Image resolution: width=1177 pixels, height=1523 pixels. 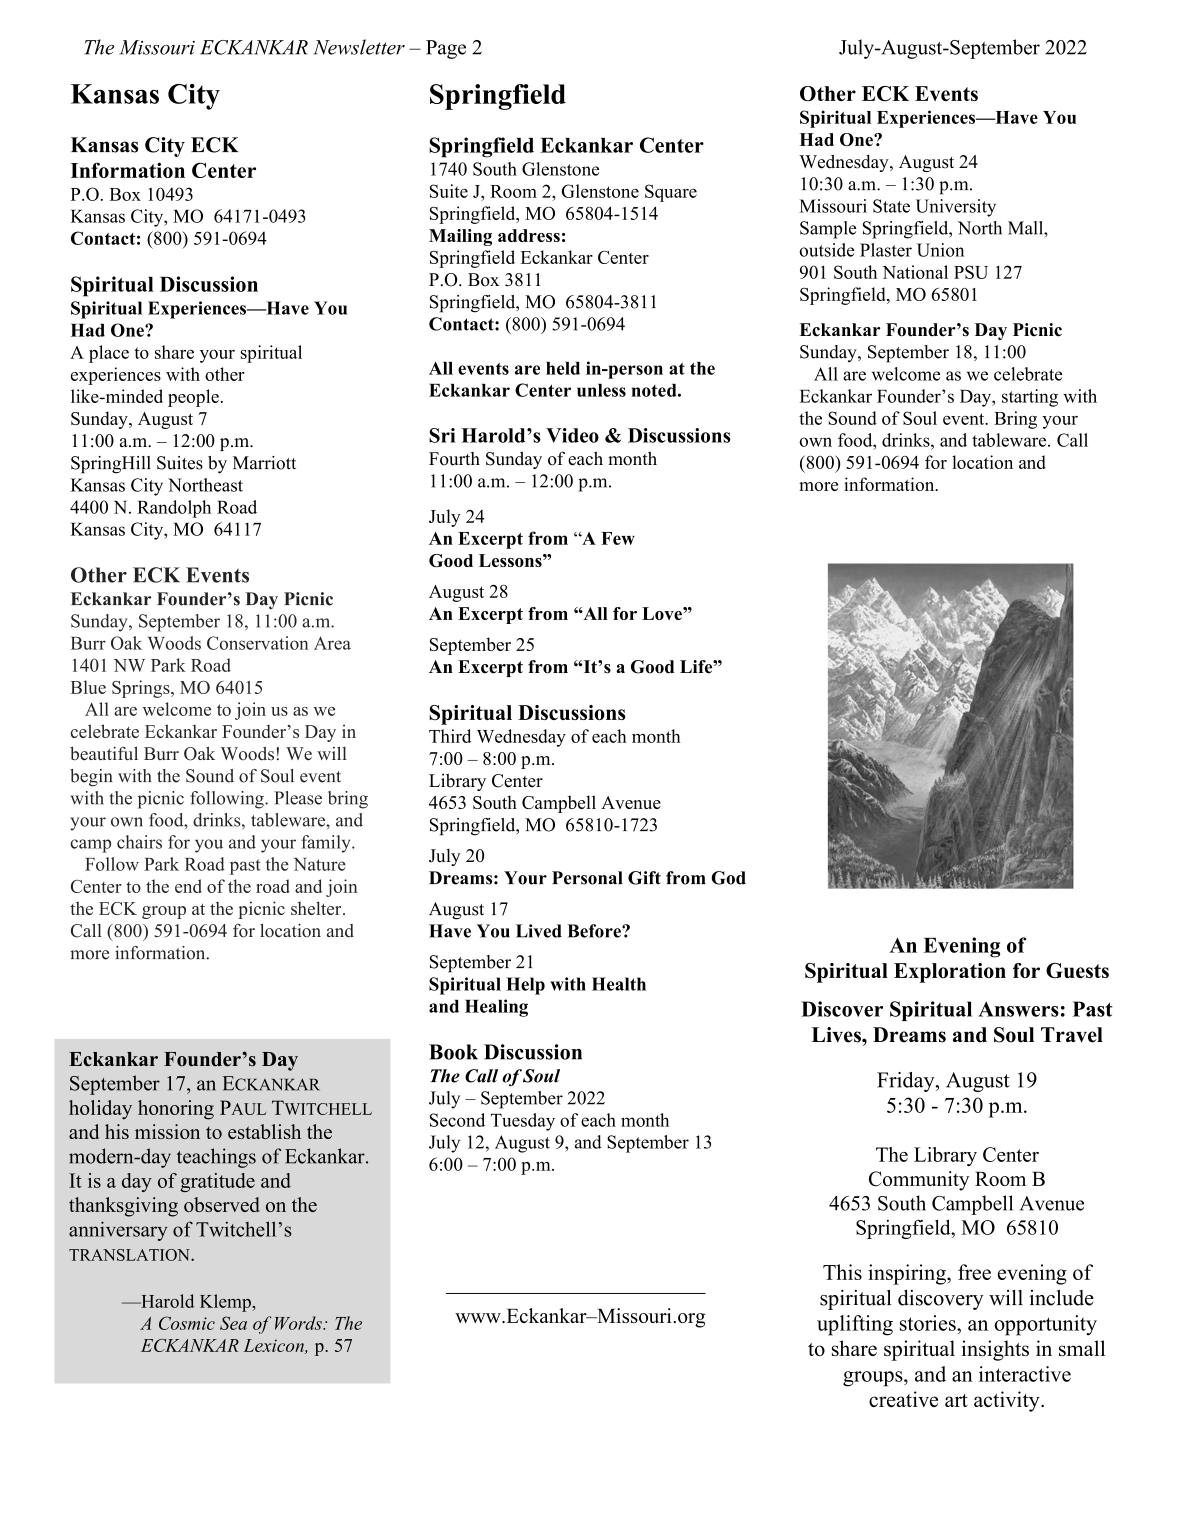 What do you see at coordinates (142, 689) in the screenshot?
I see `Springs` at bounding box center [142, 689].
